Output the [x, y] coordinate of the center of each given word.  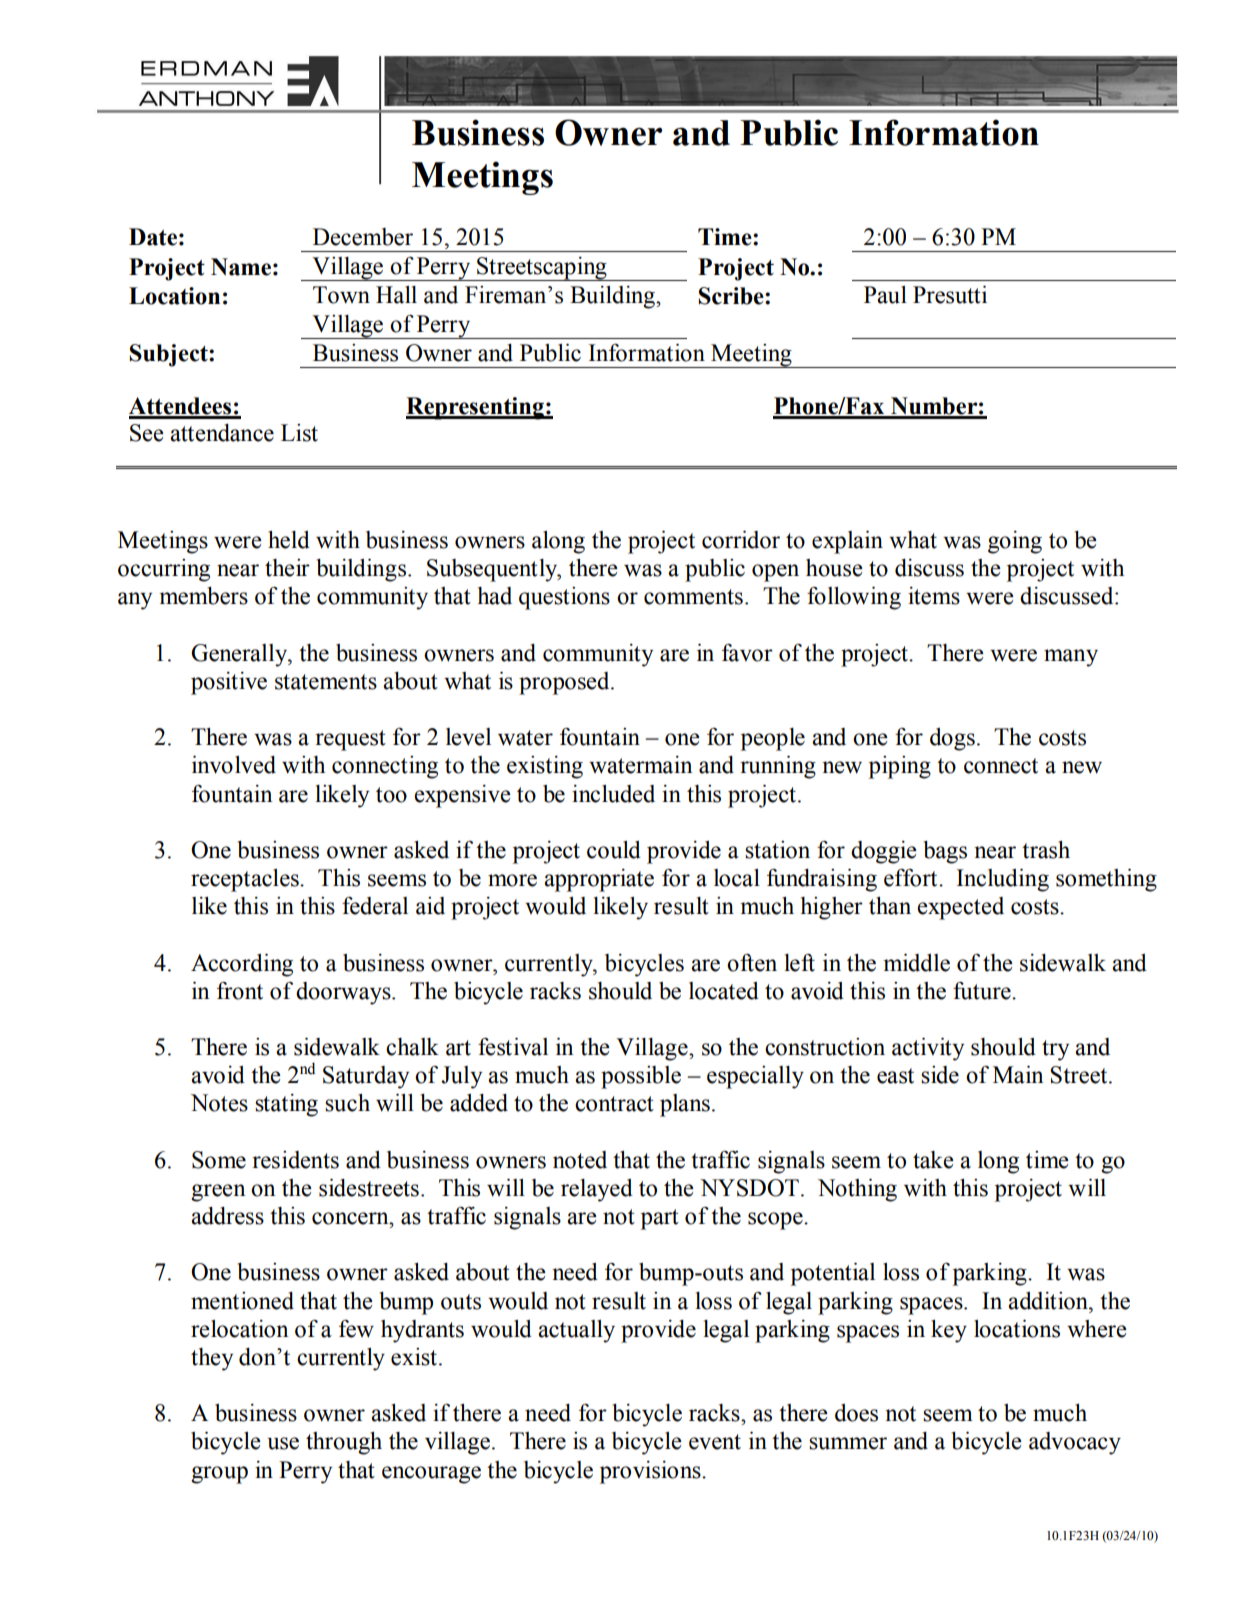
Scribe [732, 296]
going [1015, 542]
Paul [885, 295]
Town [341, 295]
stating [286, 1105]
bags [945, 852]
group [219, 1475]
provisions [651, 1472]
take [933, 1160]
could [614, 850]
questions [564, 598]
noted [580, 1160]
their [287, 568]
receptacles [246, 880]
